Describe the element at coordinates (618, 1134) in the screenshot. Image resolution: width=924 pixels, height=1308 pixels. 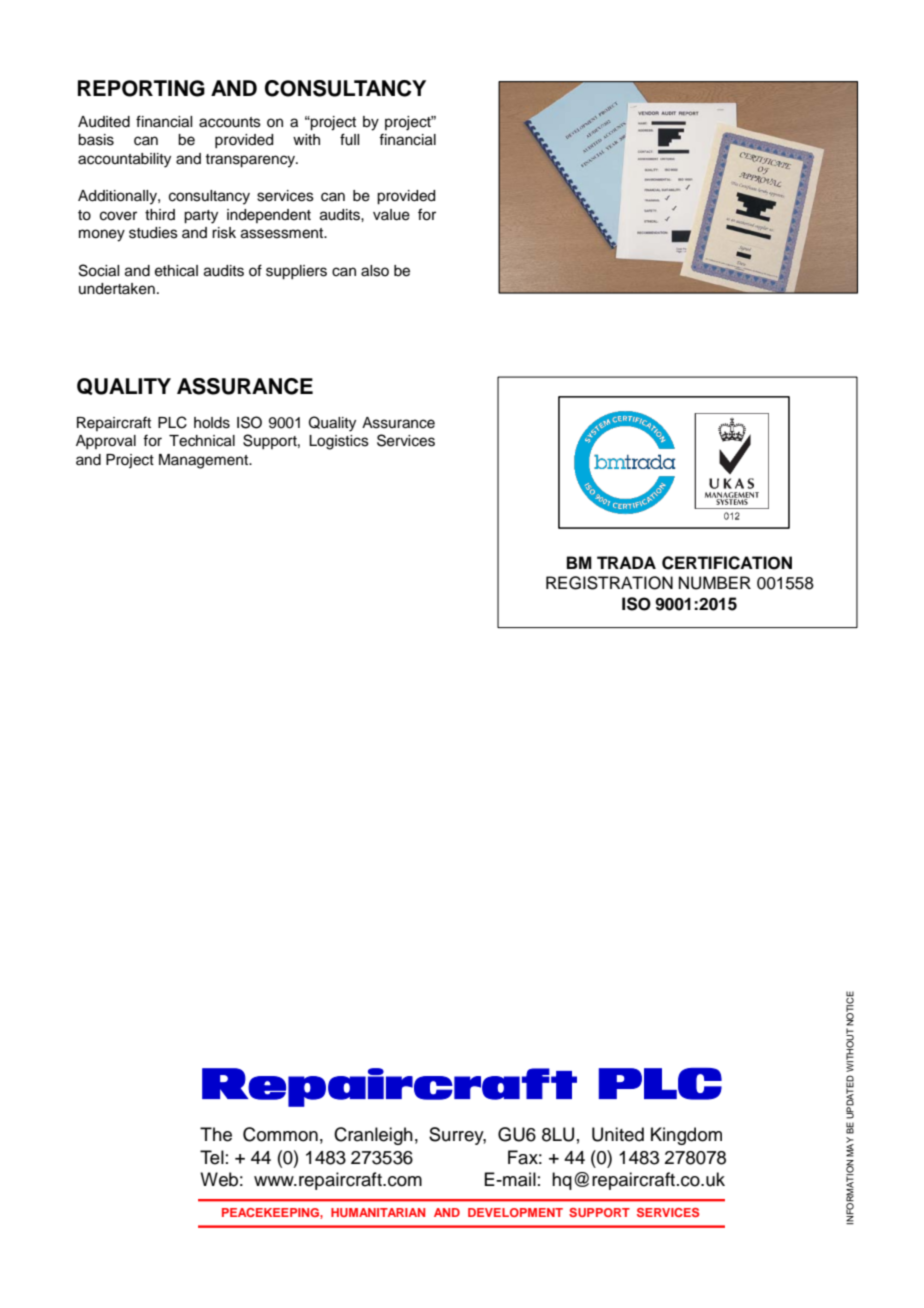
I see `United` at that location.
